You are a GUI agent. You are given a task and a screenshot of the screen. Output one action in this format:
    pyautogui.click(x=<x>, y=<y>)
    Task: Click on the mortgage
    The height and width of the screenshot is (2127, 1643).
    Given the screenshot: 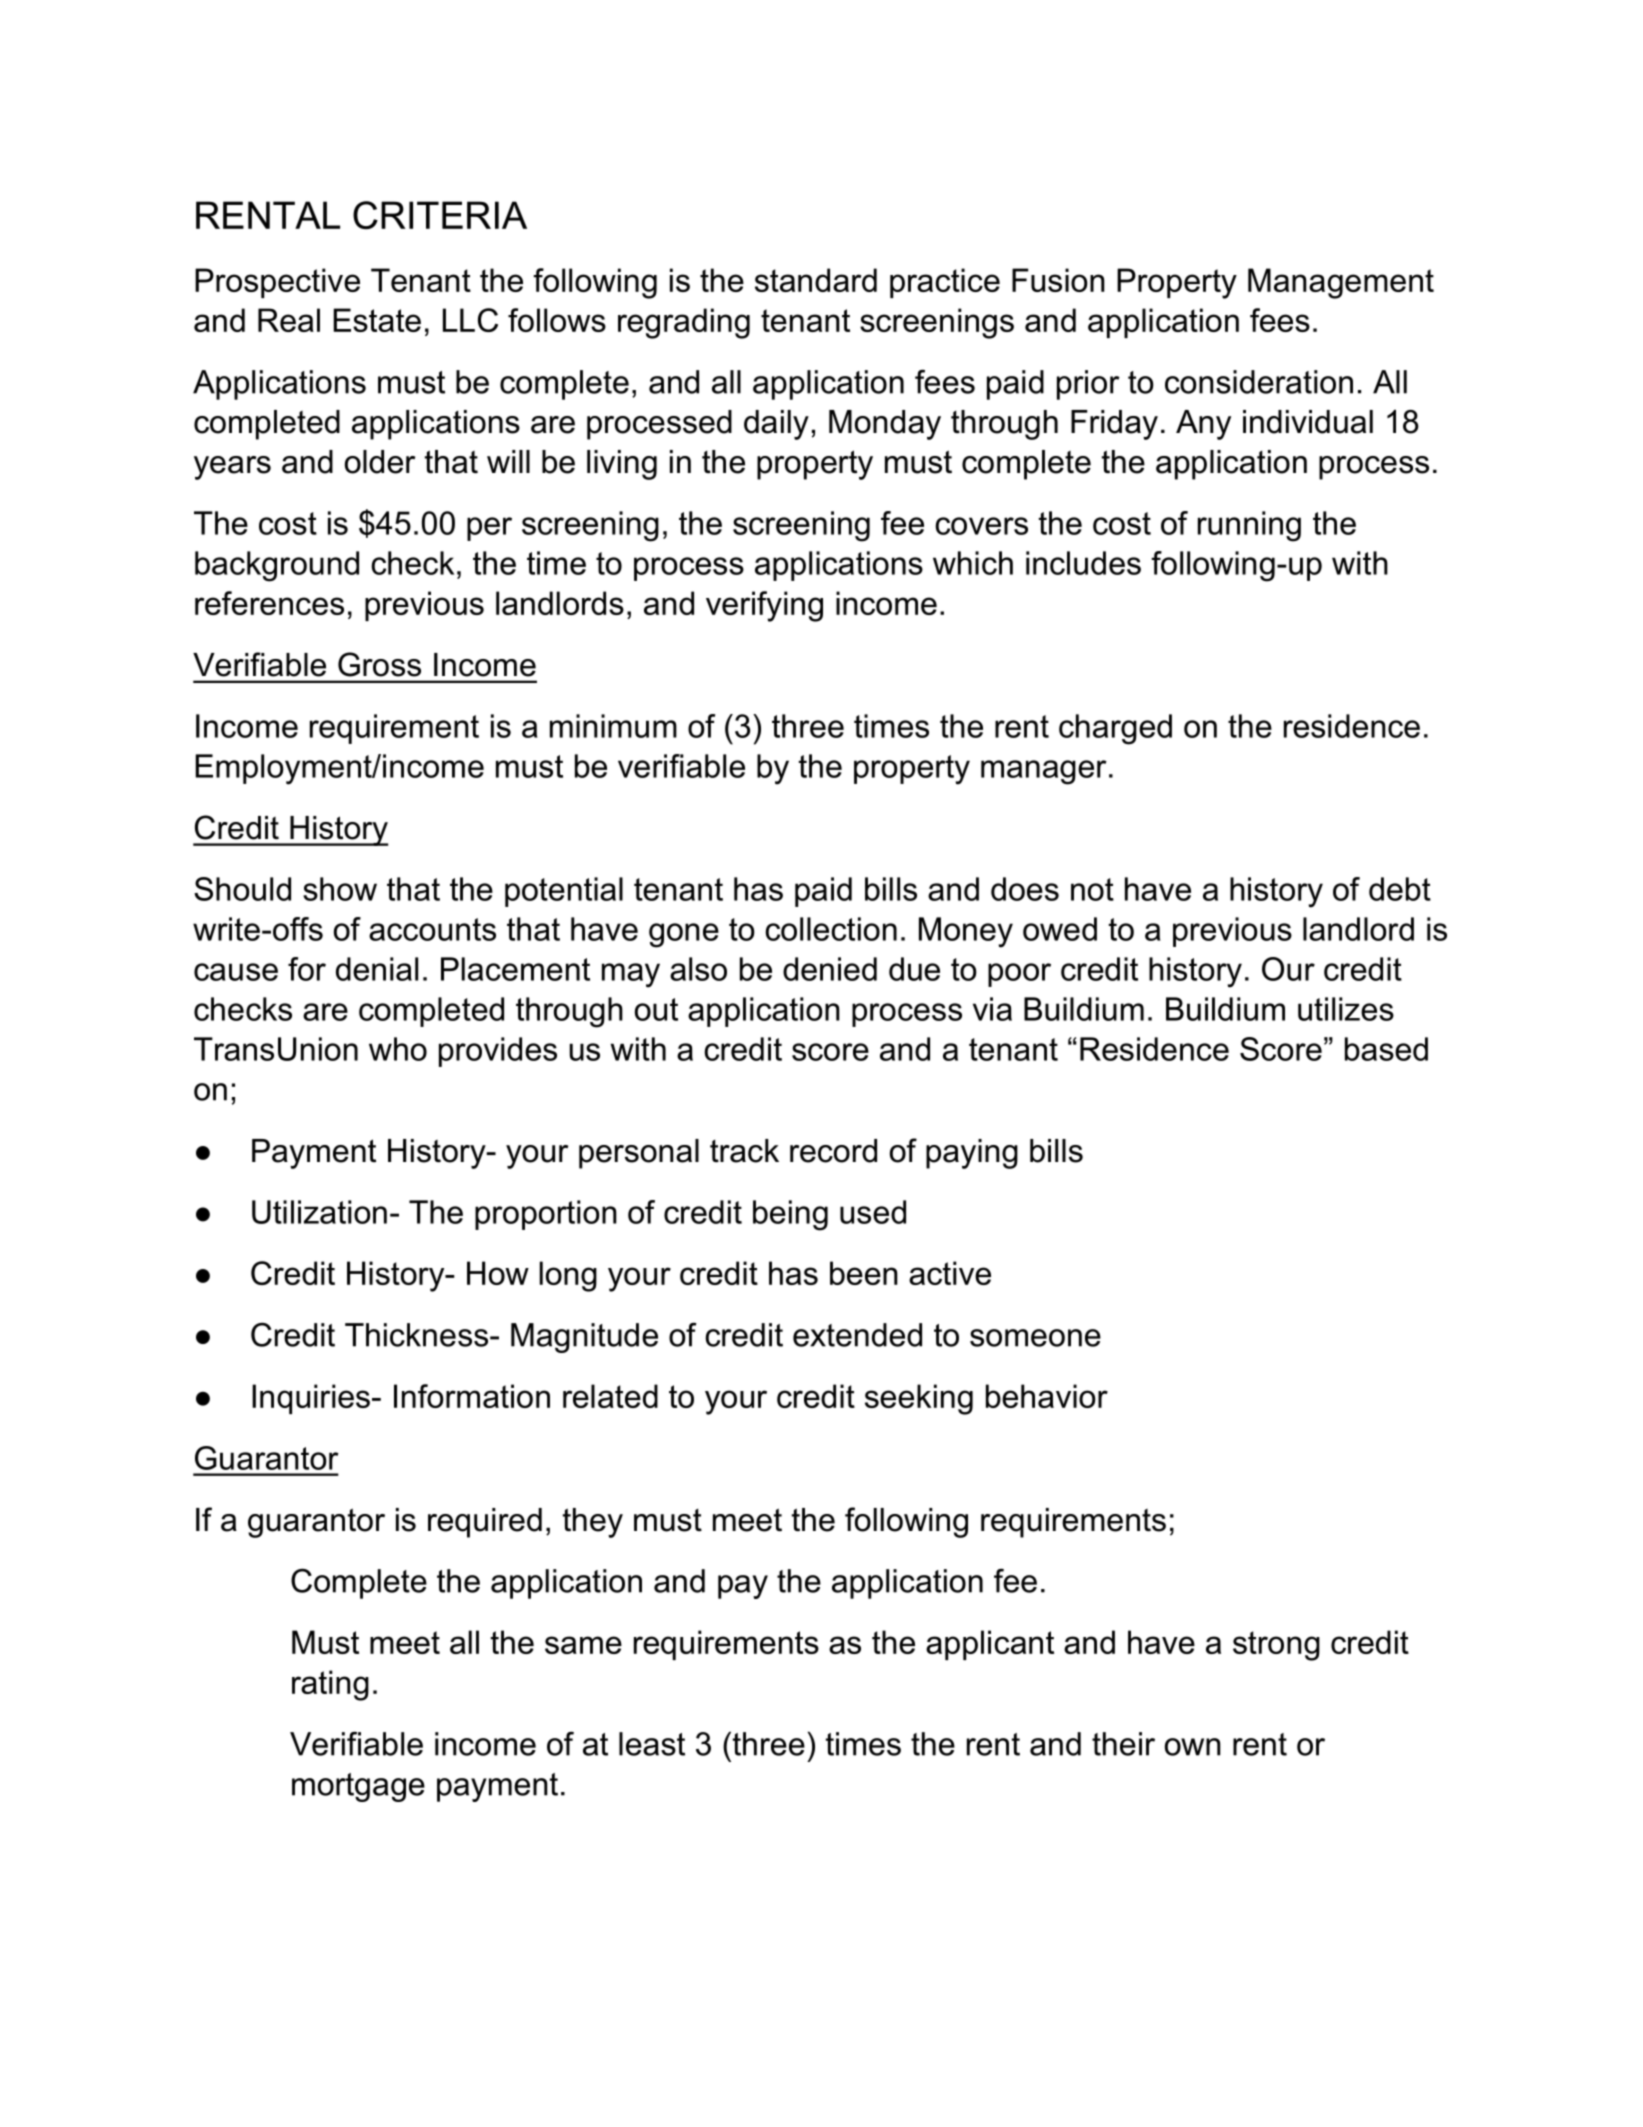 What is the action you would take?
    pyautogui.click(x=358, y=1787)
